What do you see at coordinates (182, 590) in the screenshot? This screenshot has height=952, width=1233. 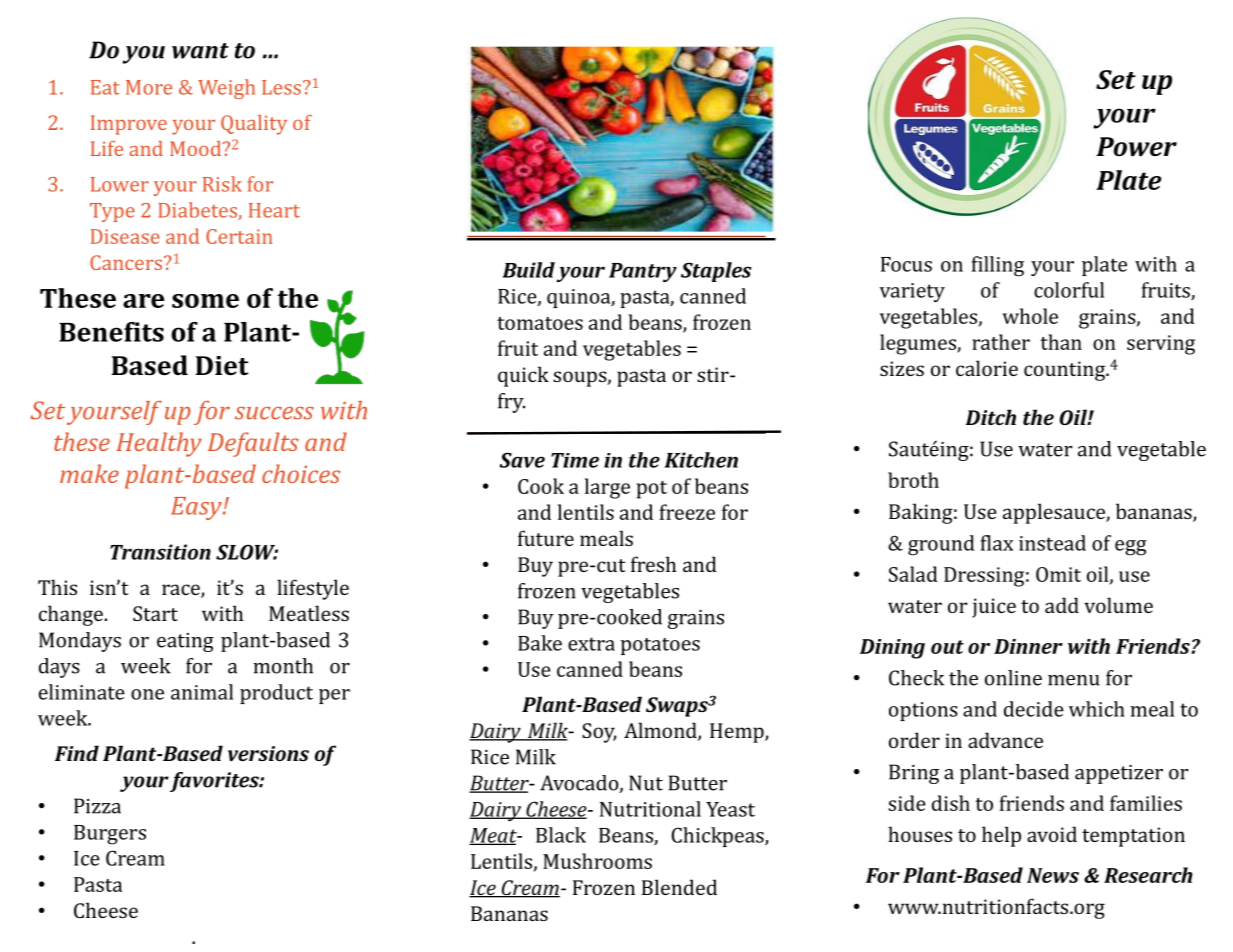 I see `race` at bounding box center [182, 590].
